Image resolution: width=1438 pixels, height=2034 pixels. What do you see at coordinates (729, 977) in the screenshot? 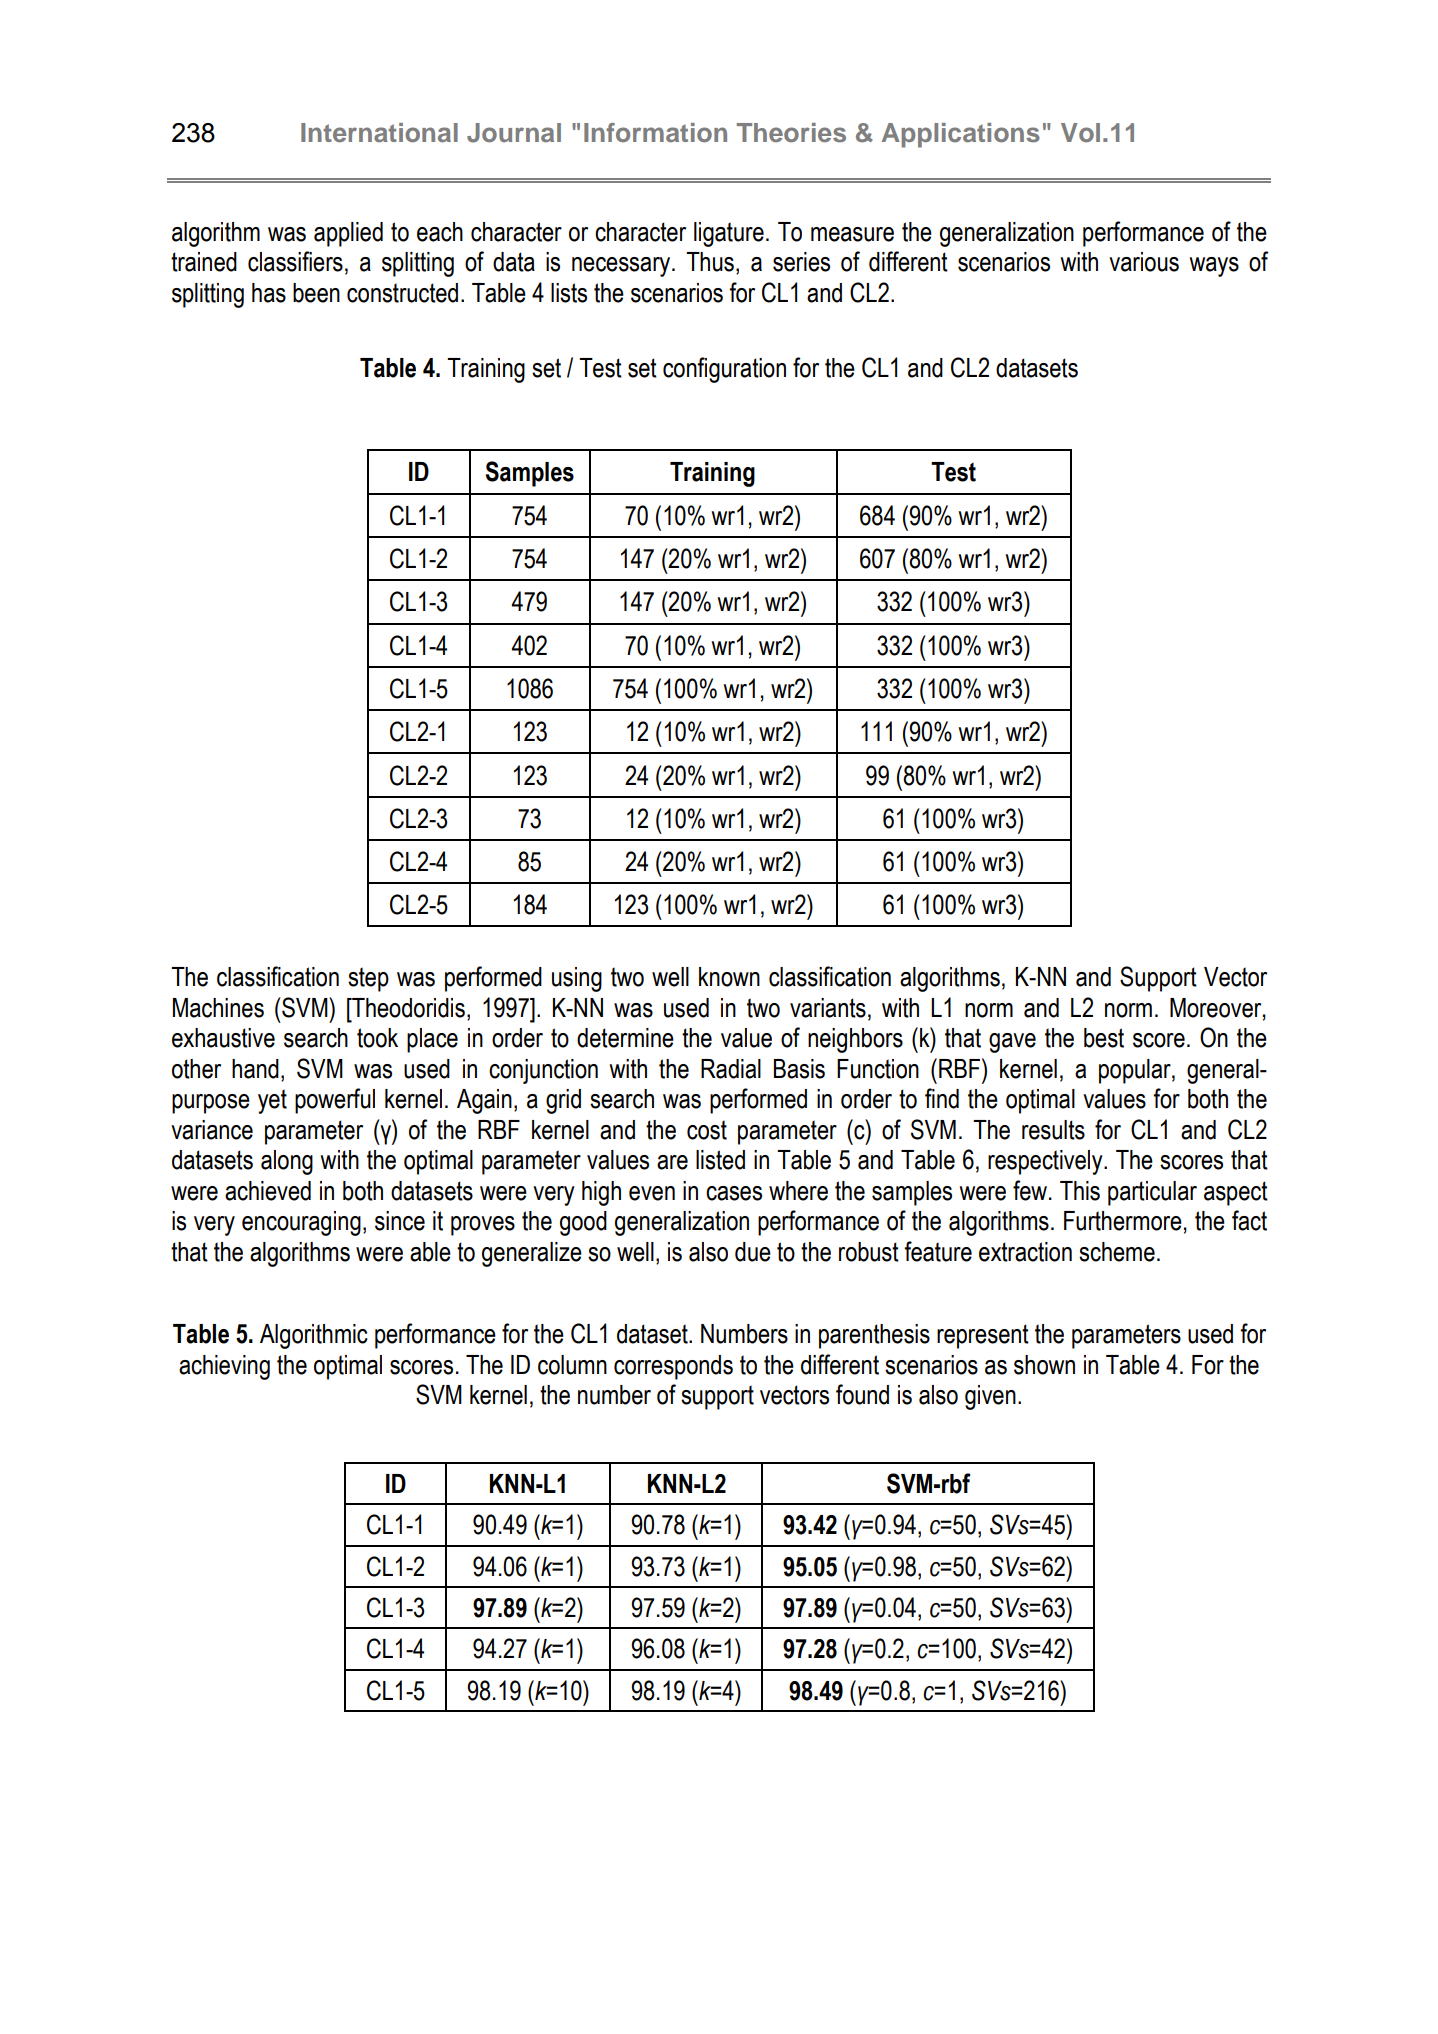
I see `known` at bounding box center [729, 977].
